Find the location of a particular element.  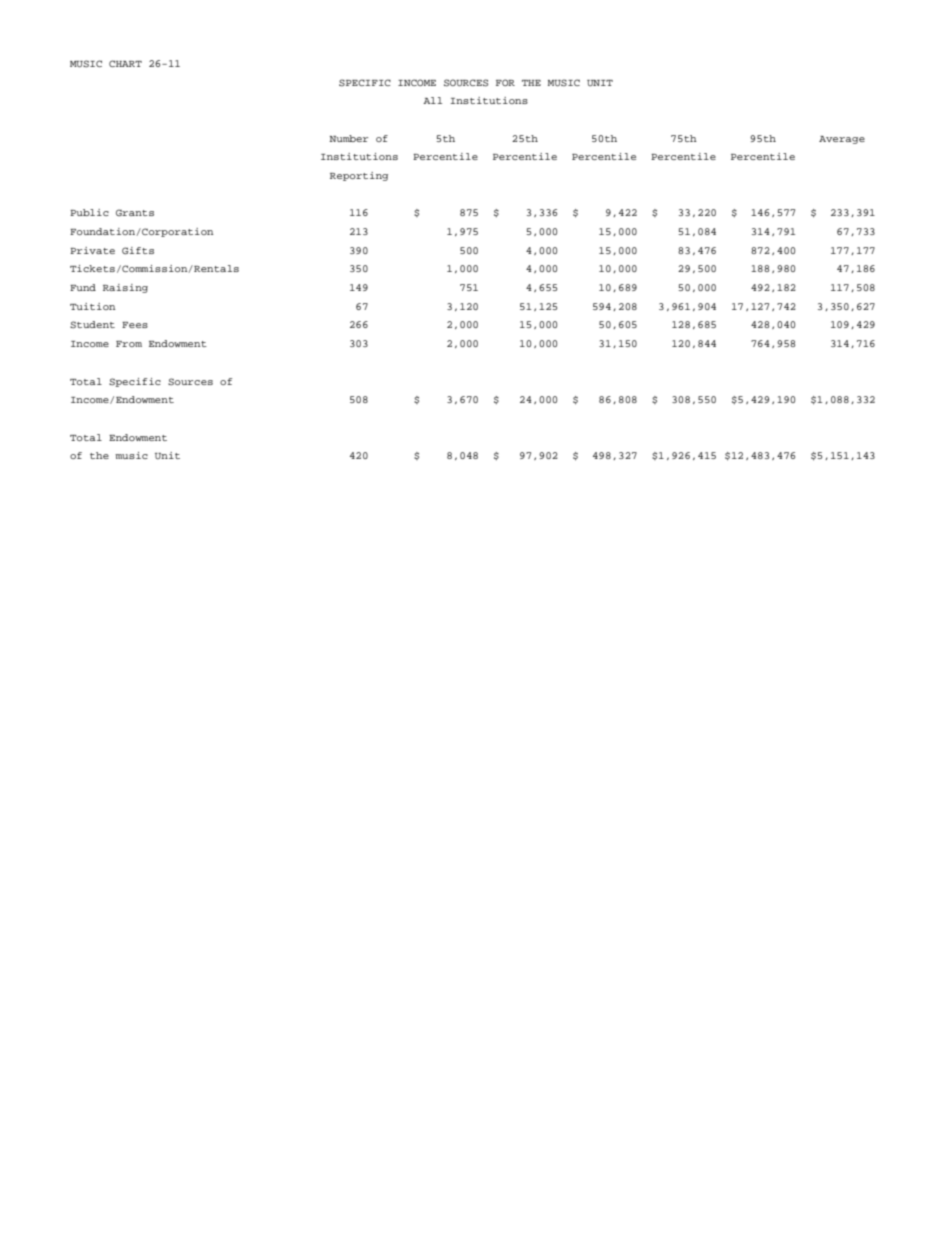

CHART is located at coordinates (125, 63).
